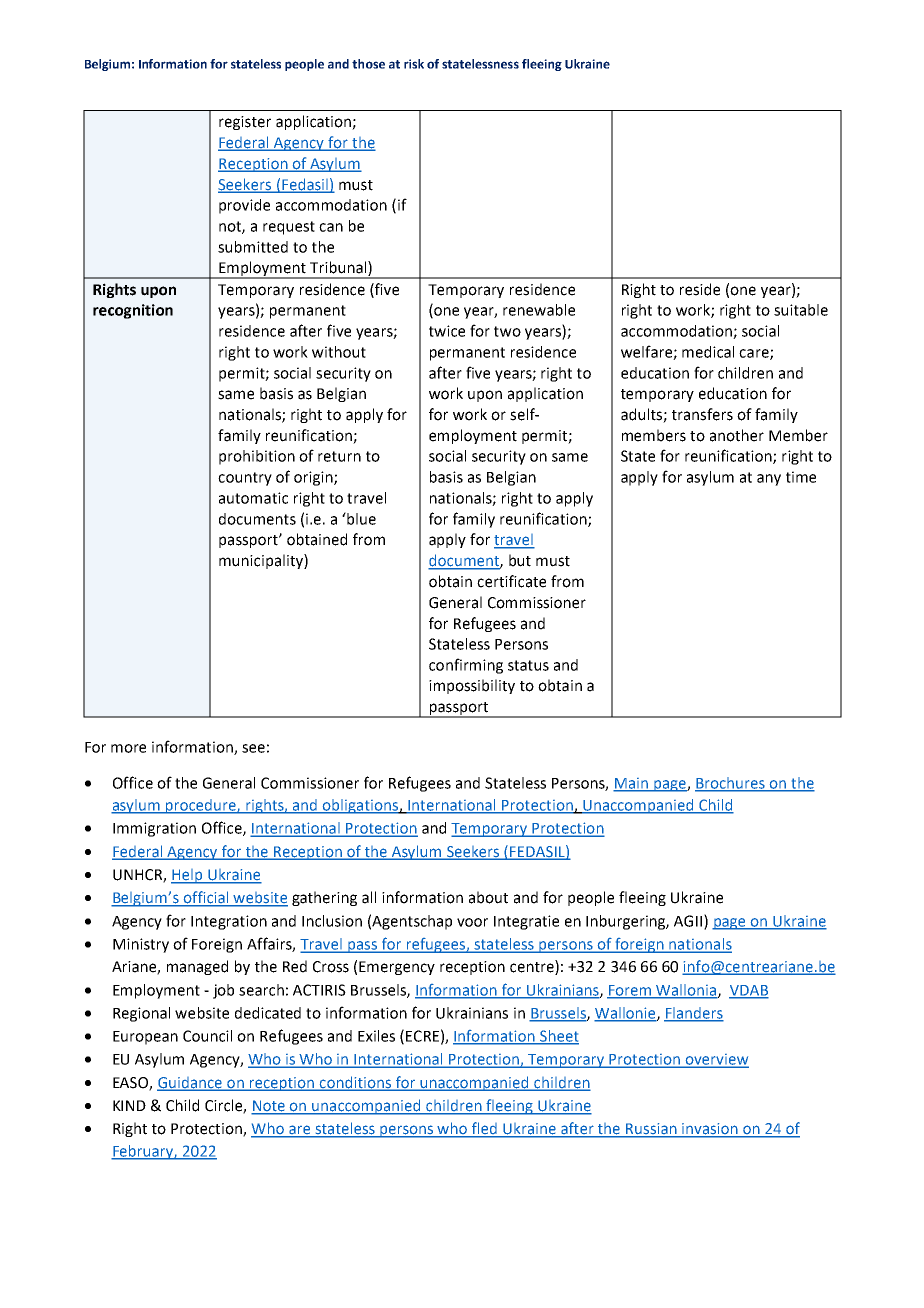  I want to click on automatic, so click(253, 498).
